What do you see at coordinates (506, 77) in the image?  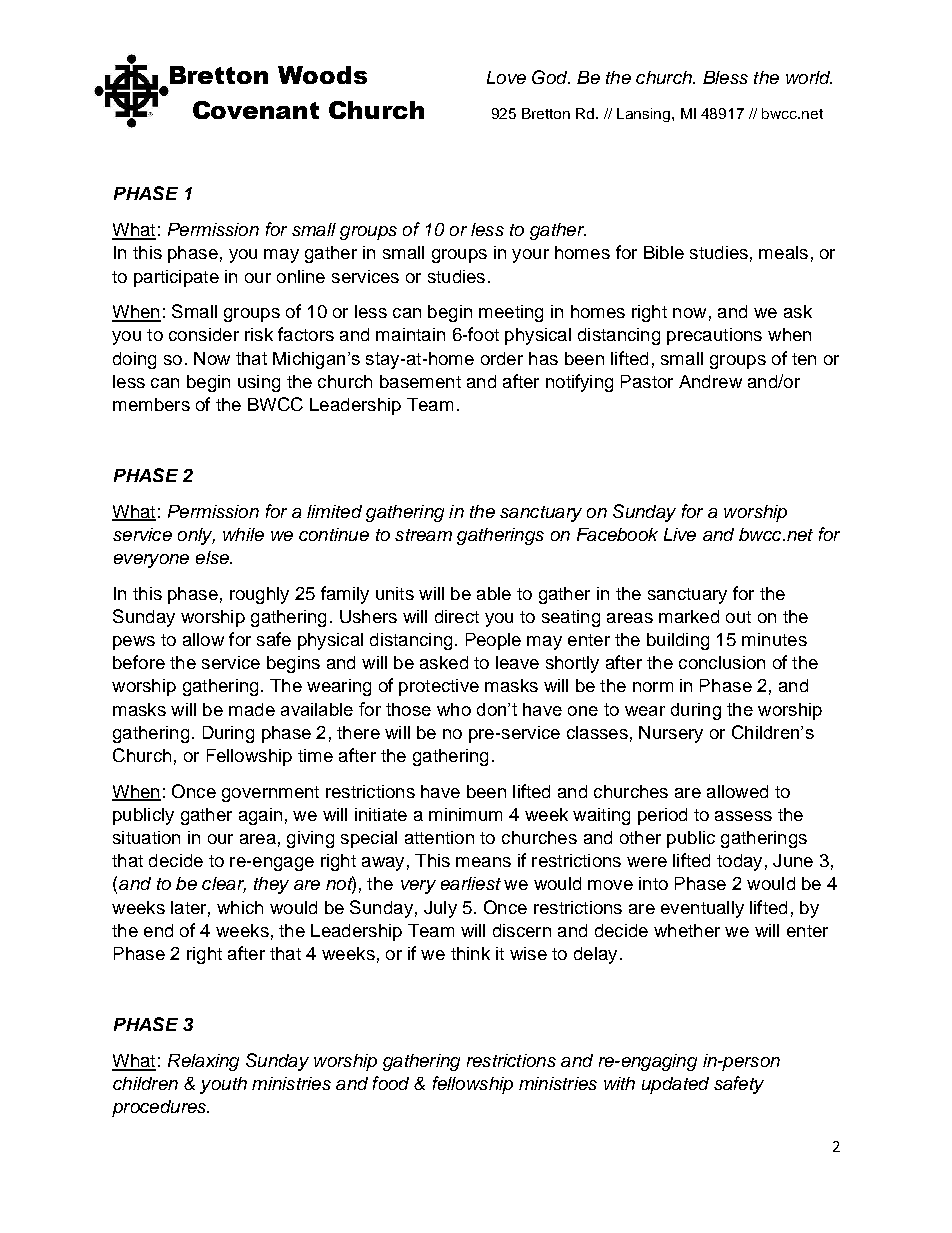 I see `Love` at bounding box center [506, 77].
